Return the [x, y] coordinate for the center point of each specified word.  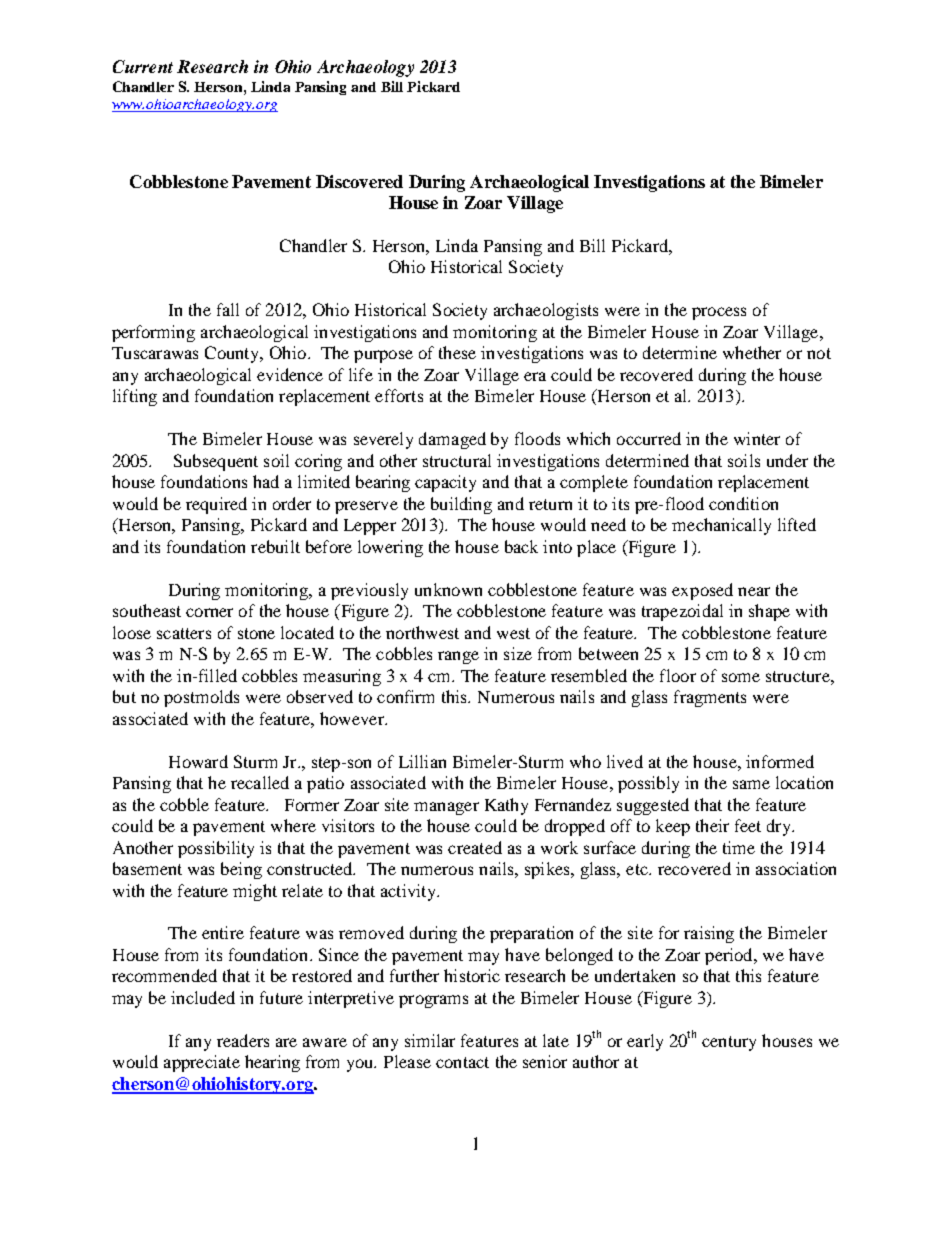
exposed [702, 591]
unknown [448, 589]
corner [209, 612]
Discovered [359, 181]
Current [143, 66]
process [719, 313]
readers [243, 1040]
